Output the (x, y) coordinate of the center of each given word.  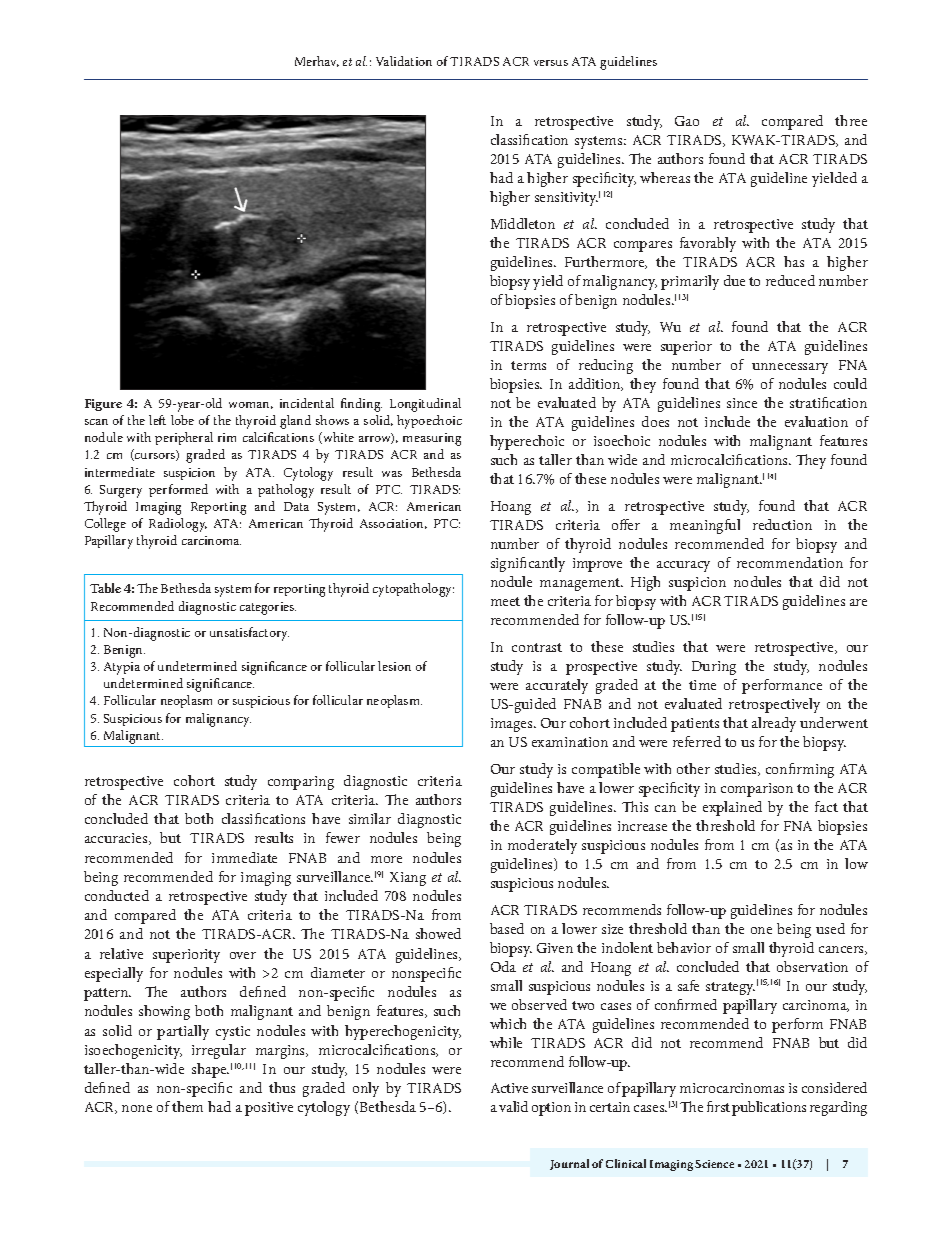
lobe (182, 420)
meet (505, 601)
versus (551, 63)
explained (732, 808)
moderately (542, 846)
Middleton (523, 223)
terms (528, 365)
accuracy (683, 566)
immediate (244, 857)
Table (105, 588)
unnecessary (790, 368)
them (187, 1106)
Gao (687, 121)
